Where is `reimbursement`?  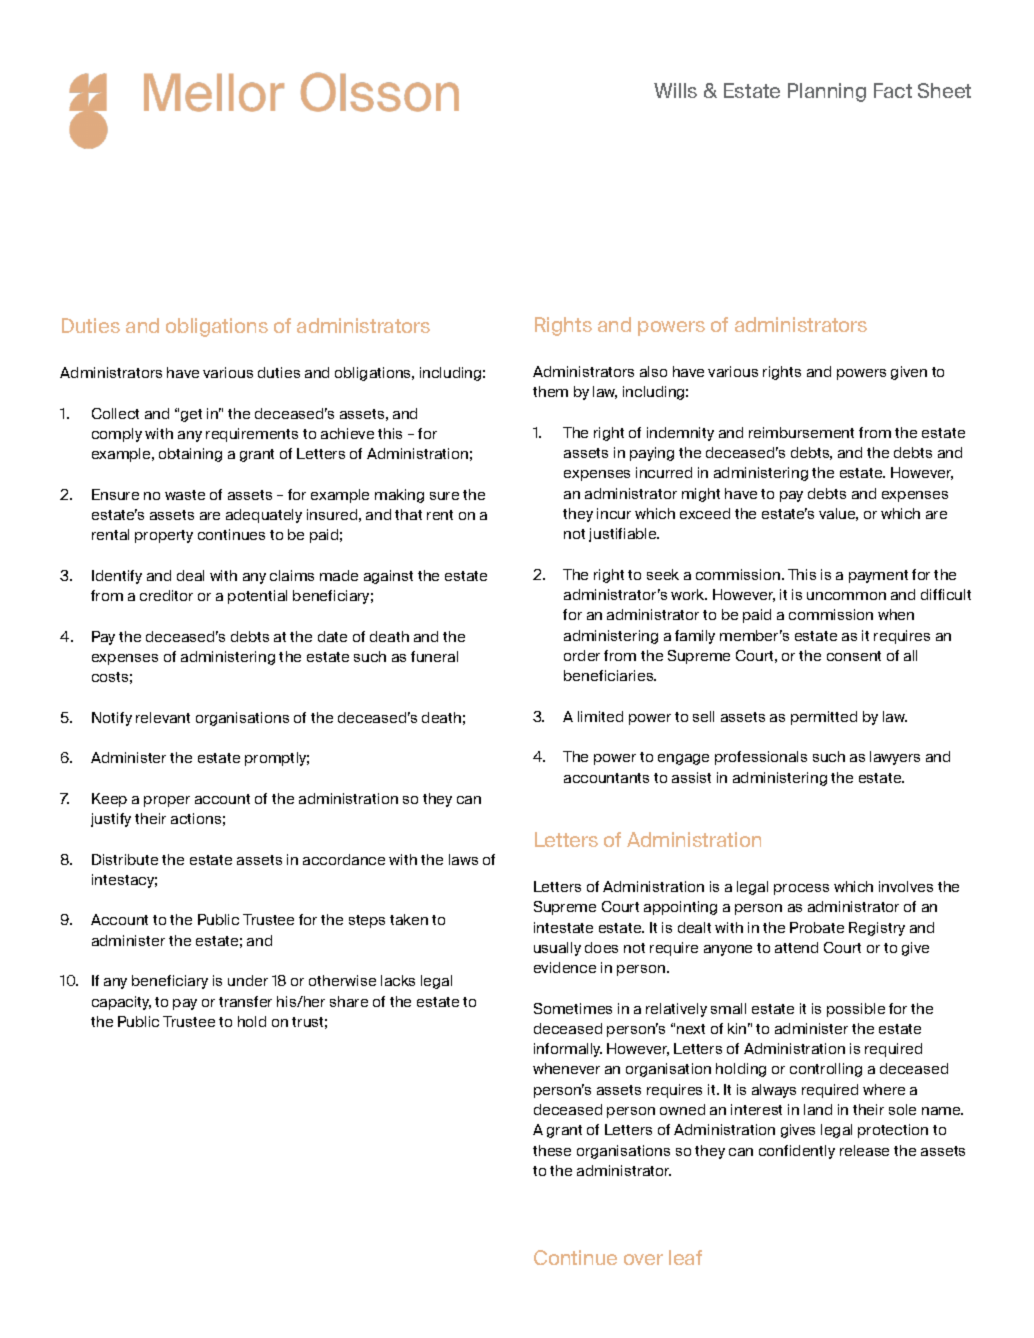
reimbursement is located at coordinates (801, 432).
